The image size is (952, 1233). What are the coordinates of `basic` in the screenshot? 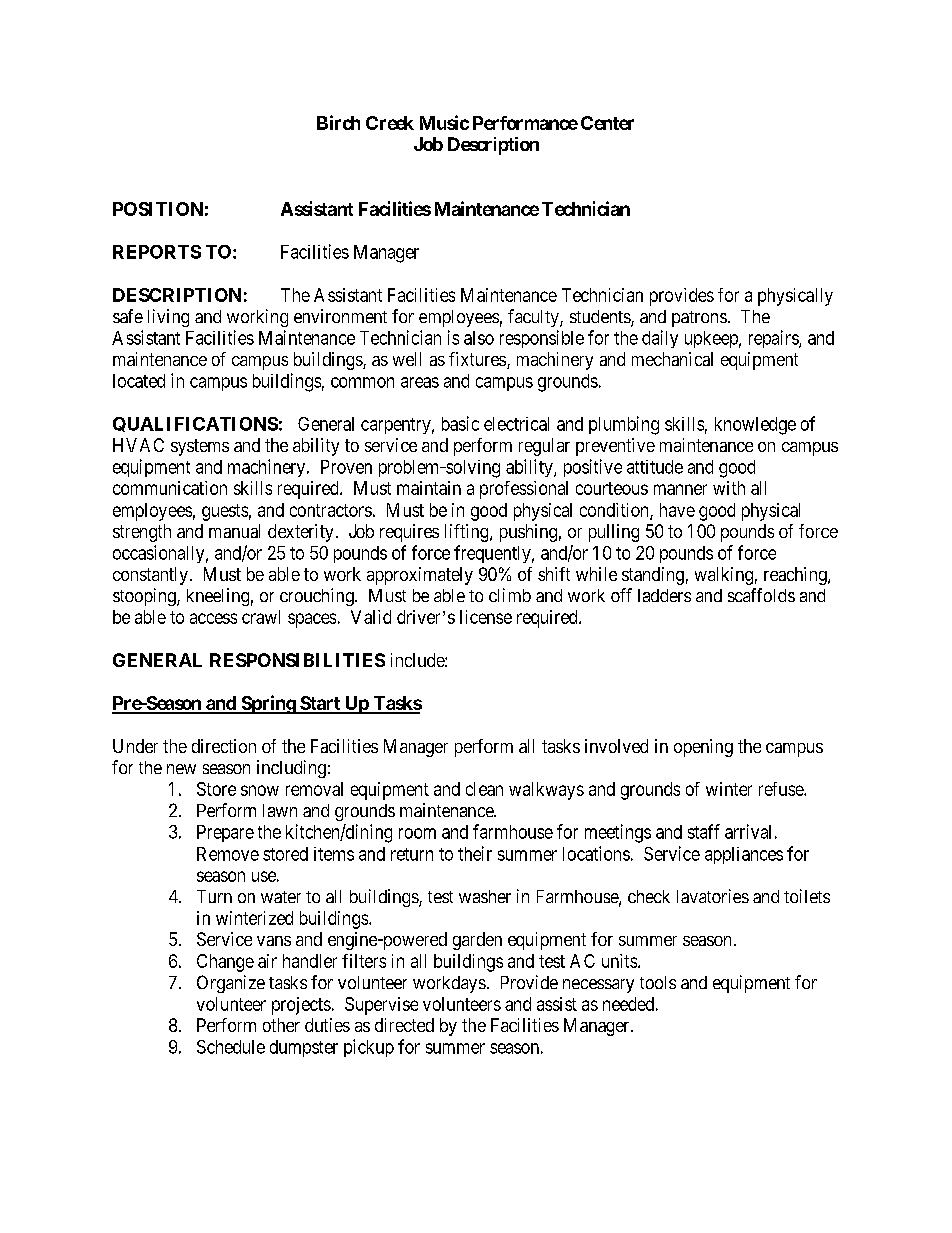 It's located at (460, 423).
